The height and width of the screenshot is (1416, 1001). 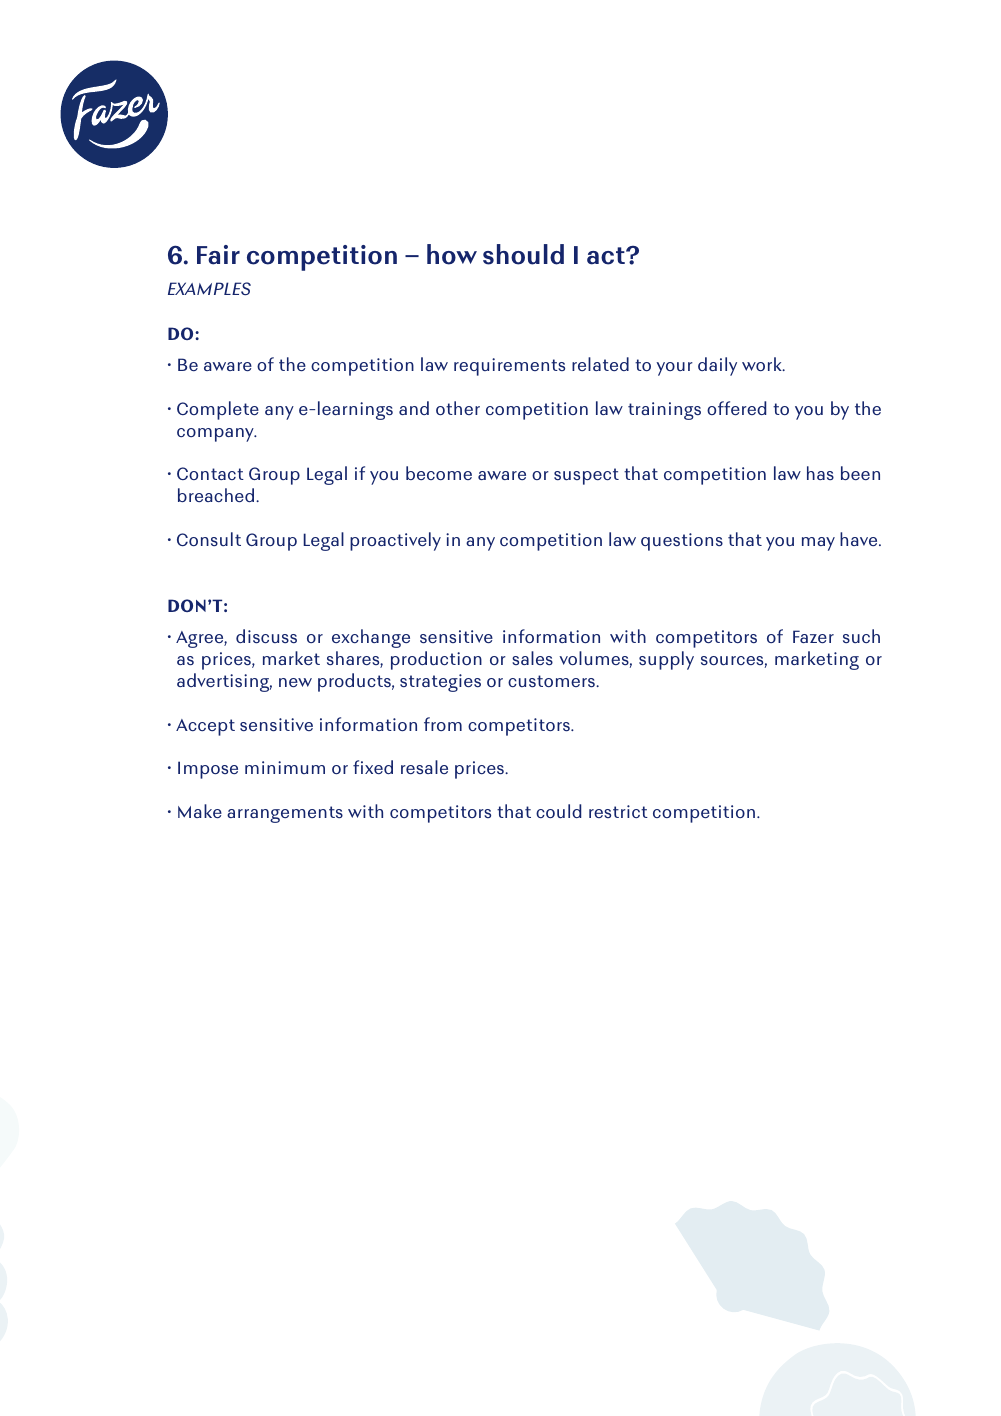 I want to click on proactively, so click(x=395, y=541).
